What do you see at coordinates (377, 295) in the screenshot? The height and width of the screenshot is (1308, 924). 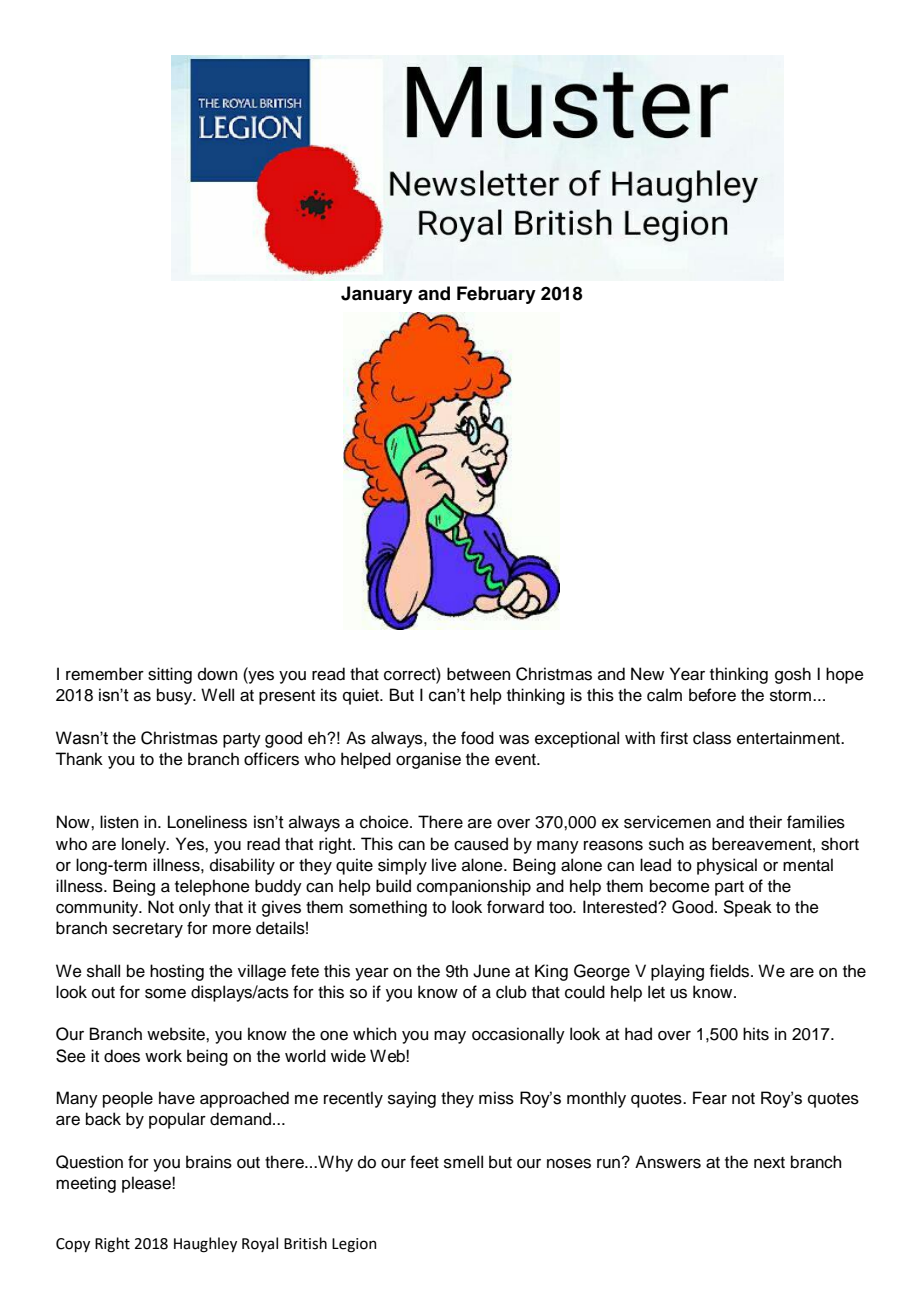 I see `January` at bounding box center [377, 295].
